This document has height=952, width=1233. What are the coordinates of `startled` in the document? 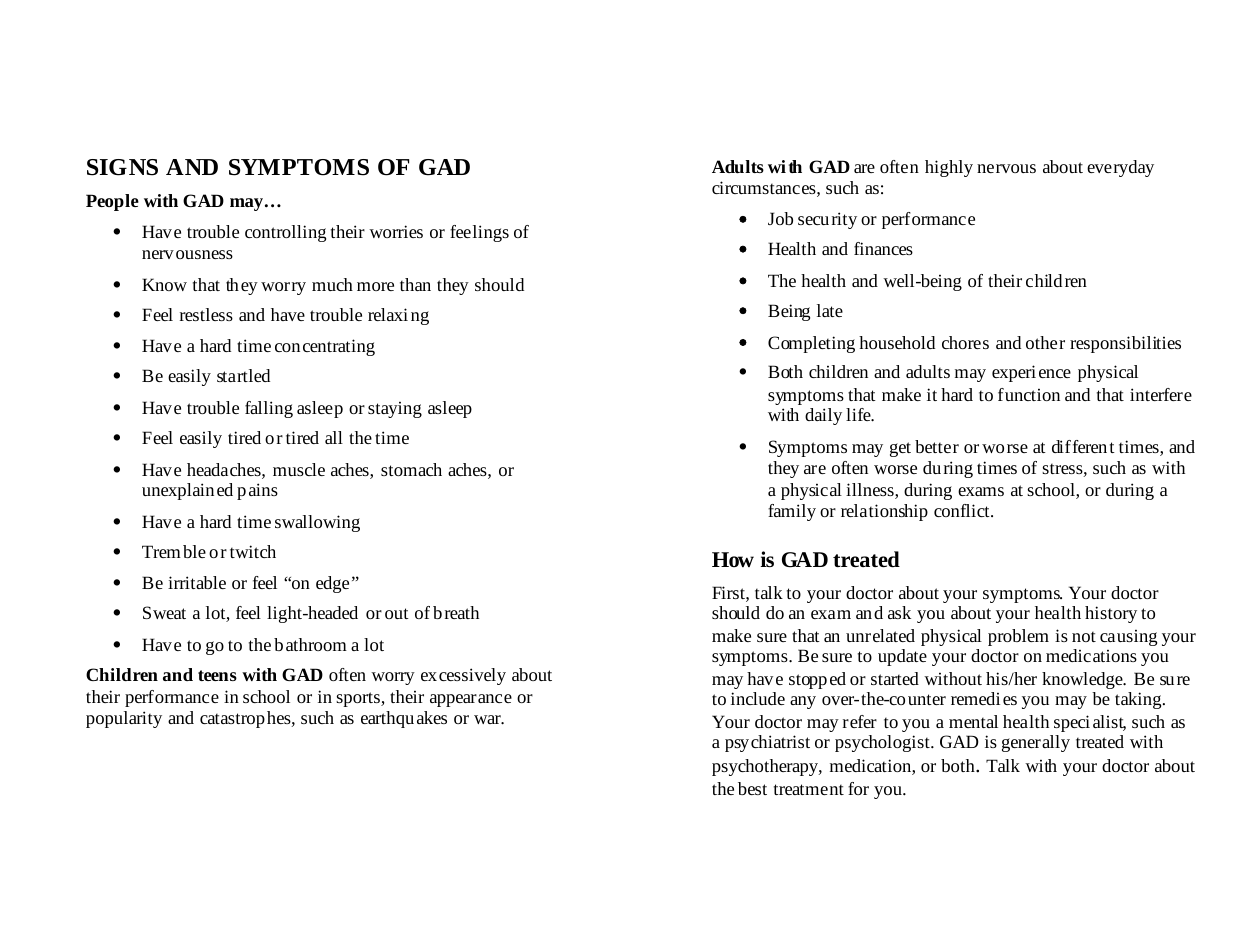 It's located at (243, 375).
